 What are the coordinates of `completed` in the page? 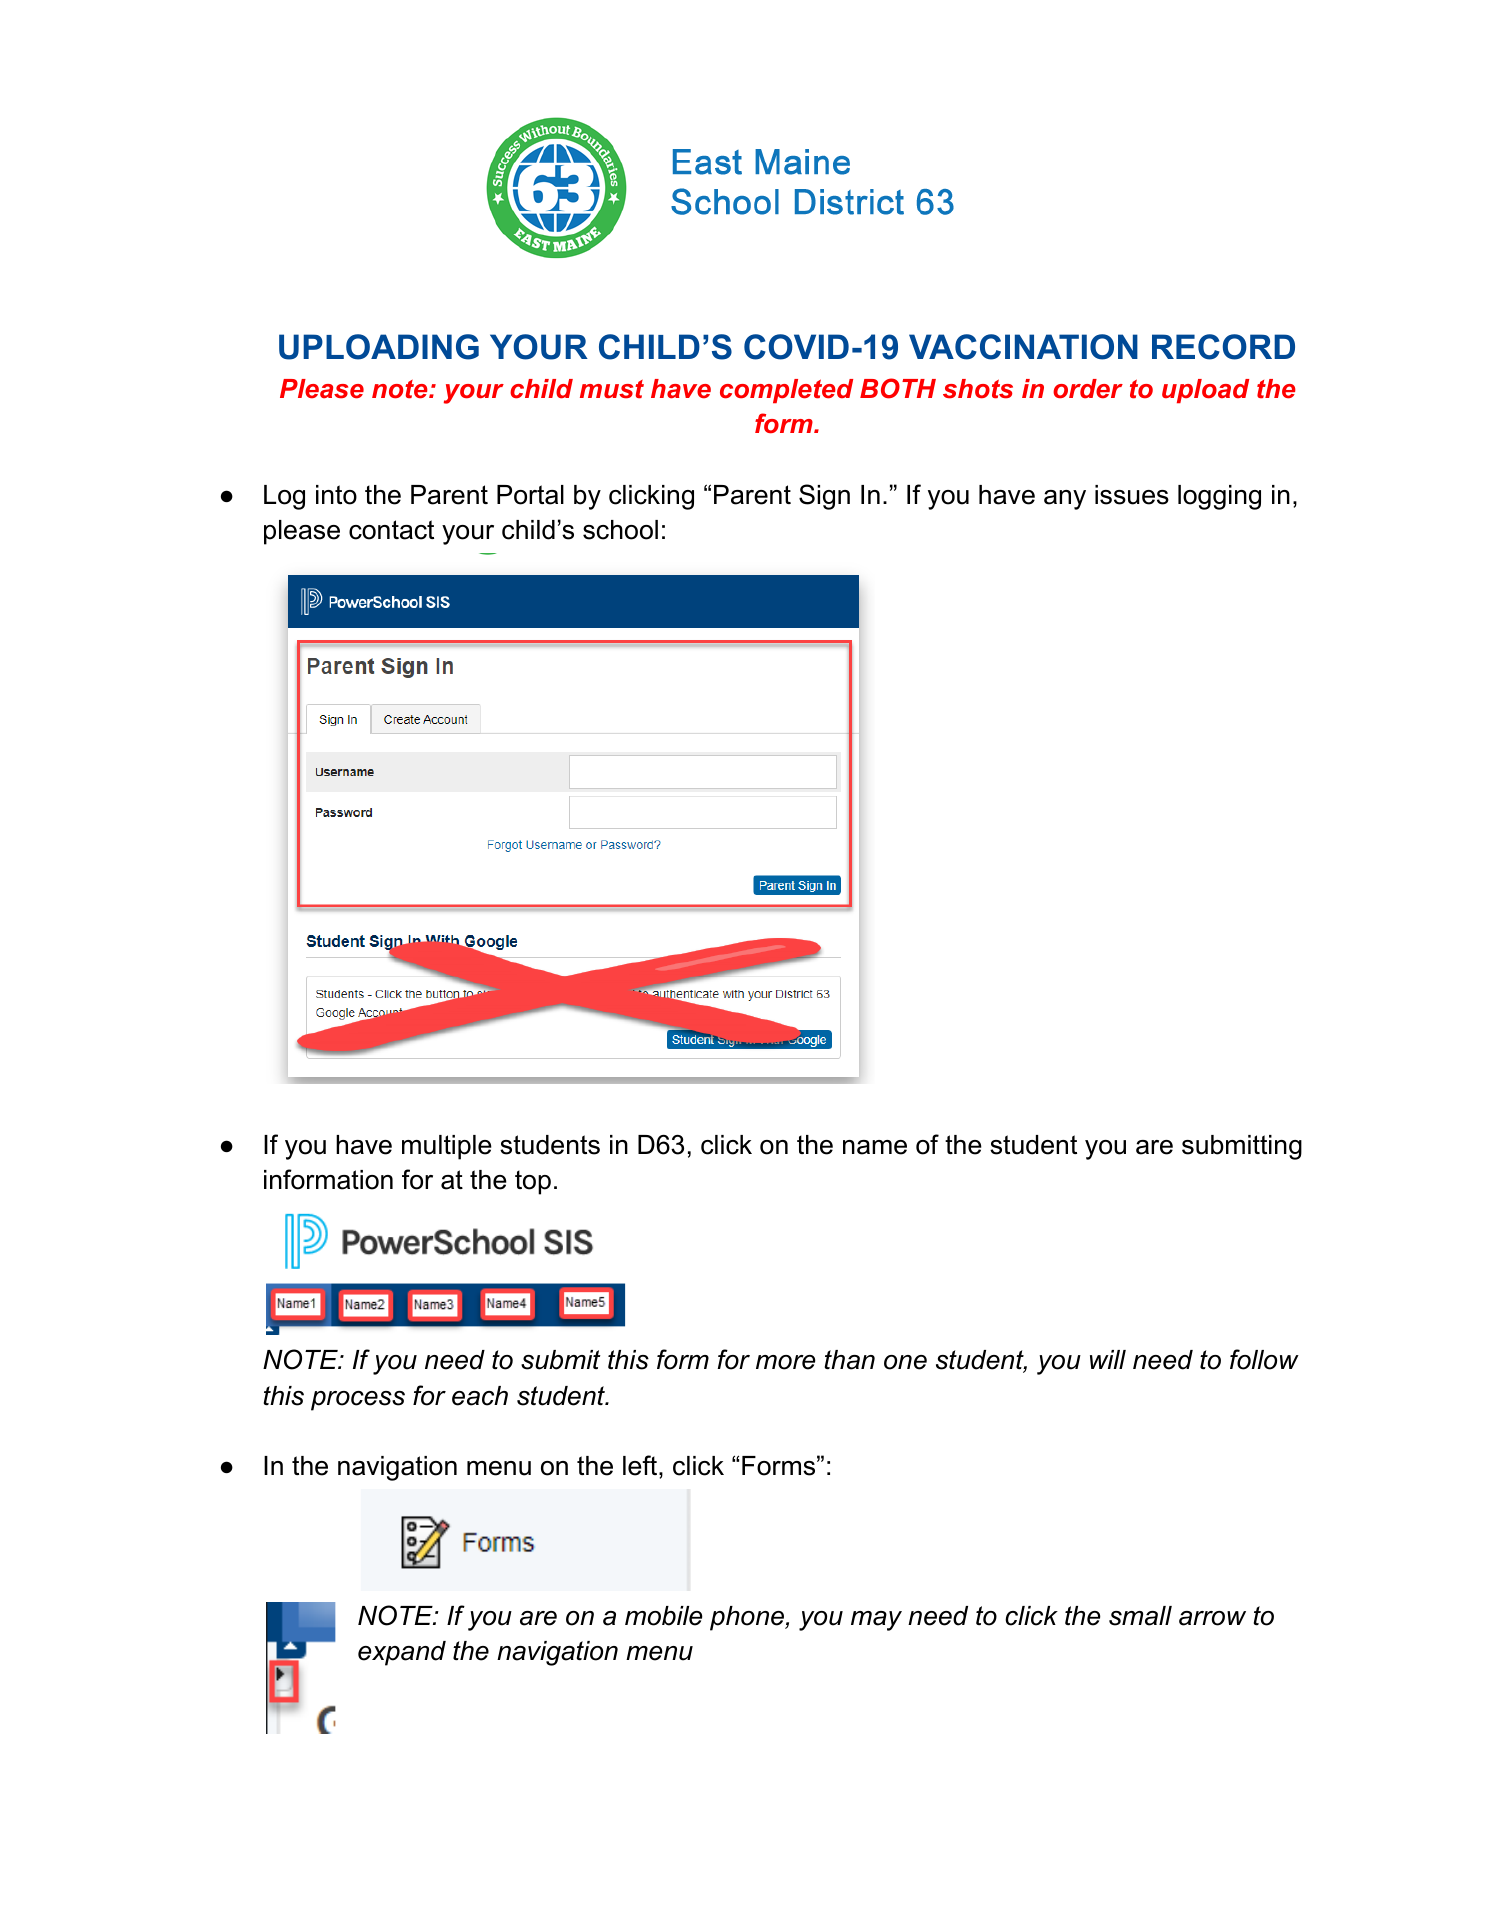 It's located at (786, 391).
